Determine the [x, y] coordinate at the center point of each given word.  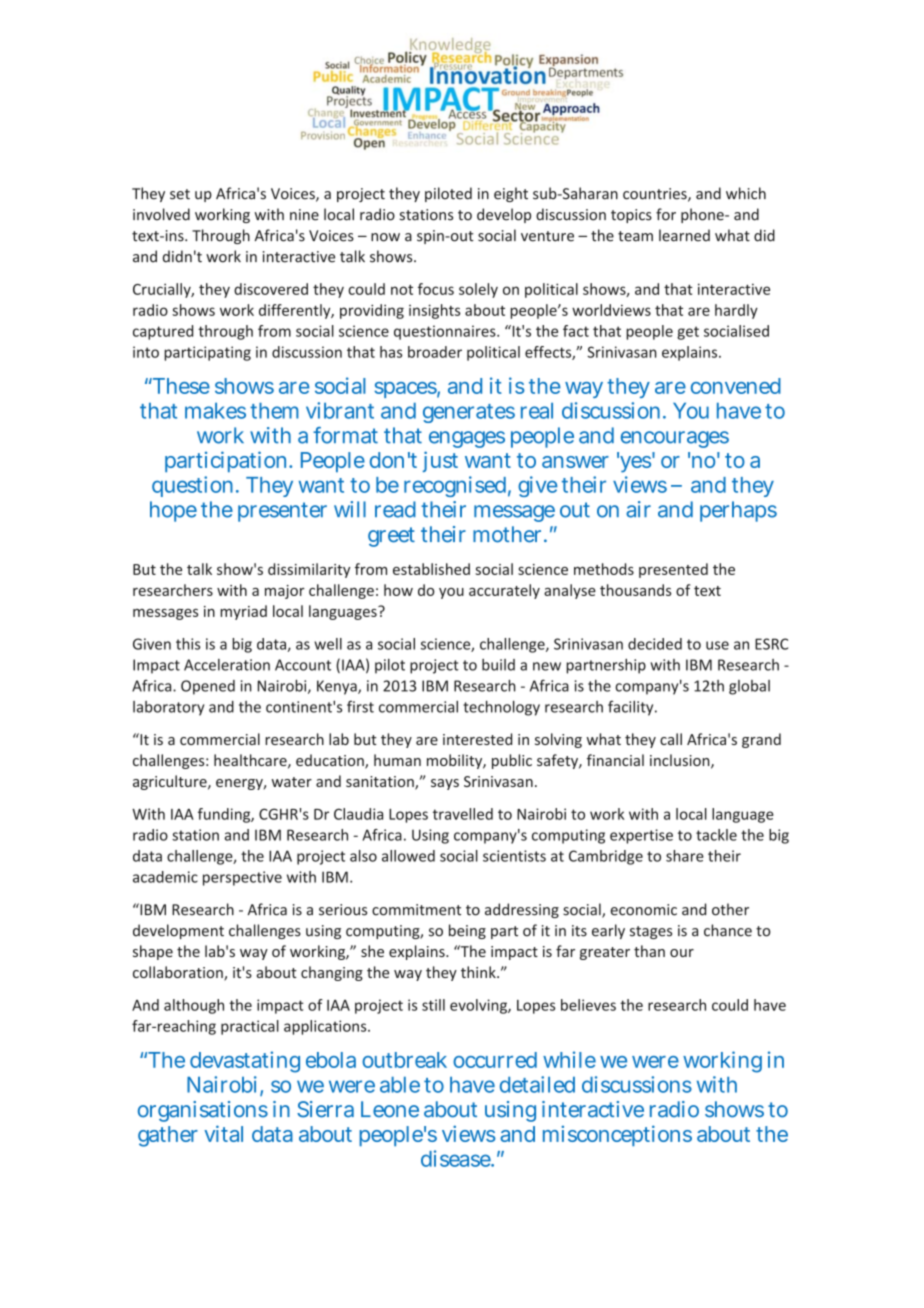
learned [684, 235]
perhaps [738, 511]
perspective [242, 878]
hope [173, 511]
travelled [463, 814]
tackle [716, 835]
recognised [455, 486]
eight [511, 194]
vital [223, 1133]
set [180, 194]
